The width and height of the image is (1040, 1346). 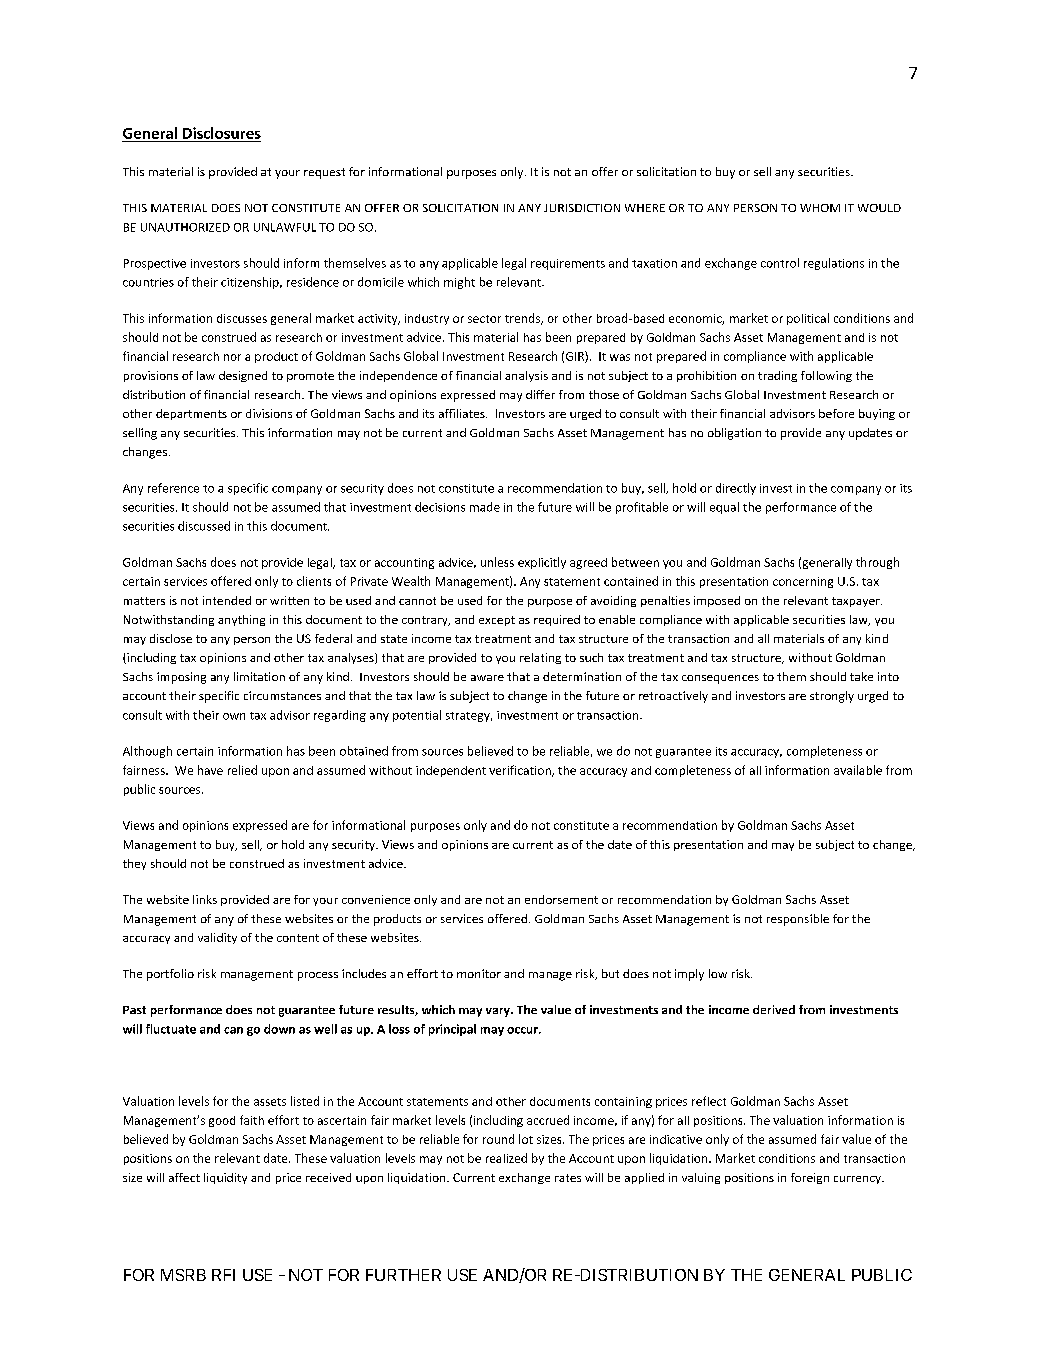 I want to click on JURISDICTION, so click(x=582, y=208).
